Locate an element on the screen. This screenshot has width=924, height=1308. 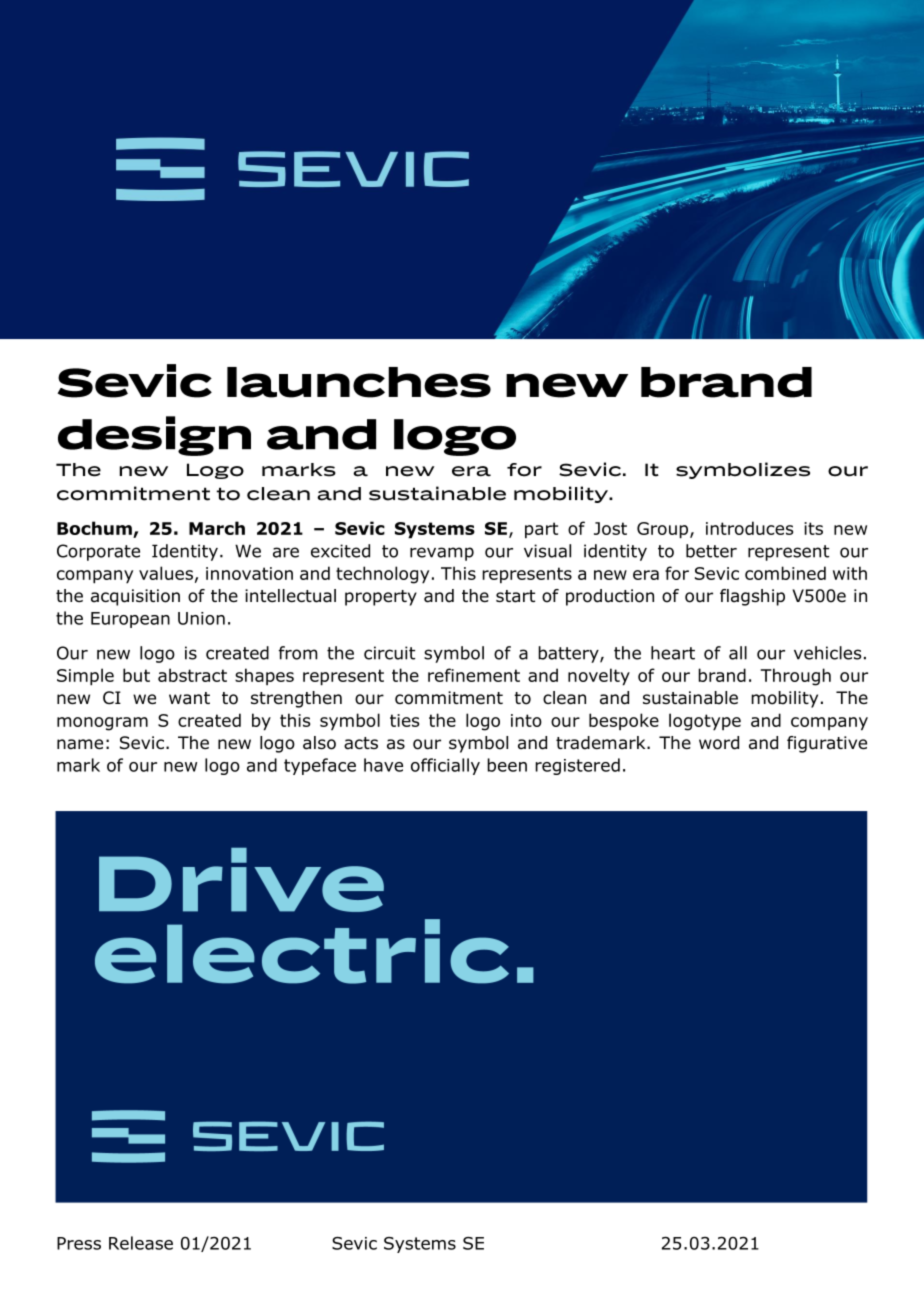
Press is located at coordinates (79, 1243).
